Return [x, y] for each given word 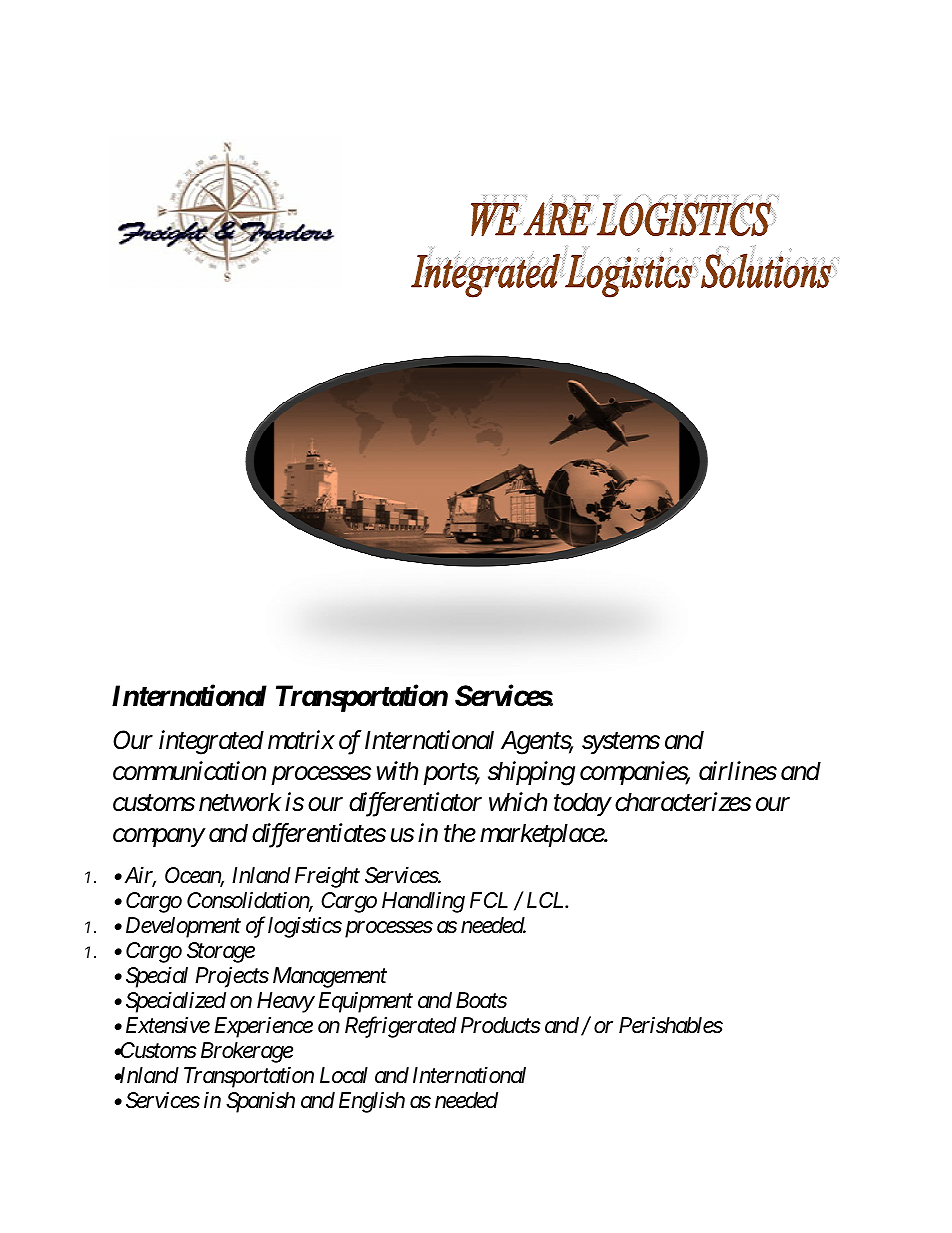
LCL [547, 900]
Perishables [671, 1025]
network [240, 802]
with [397, 770]
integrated [211, 742]
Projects [232, 977]
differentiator [415, 804]
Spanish [260, 1102]
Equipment [365, 1002]
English [372, 1102]
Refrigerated [401, 1027]
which [518, 802]
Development [183, 927]
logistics [305, 927]
